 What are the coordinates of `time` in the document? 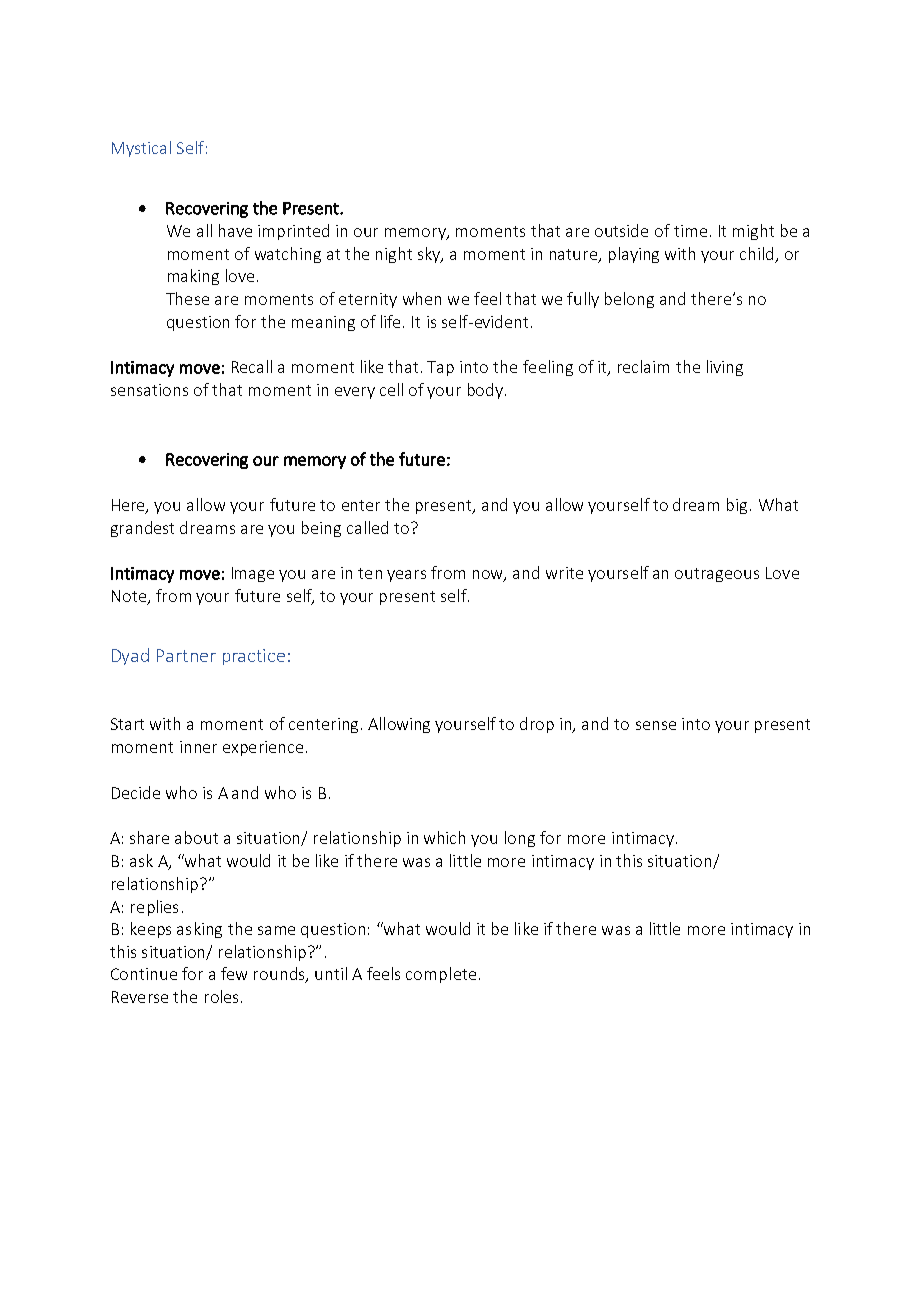 It's located at (690, 231).
